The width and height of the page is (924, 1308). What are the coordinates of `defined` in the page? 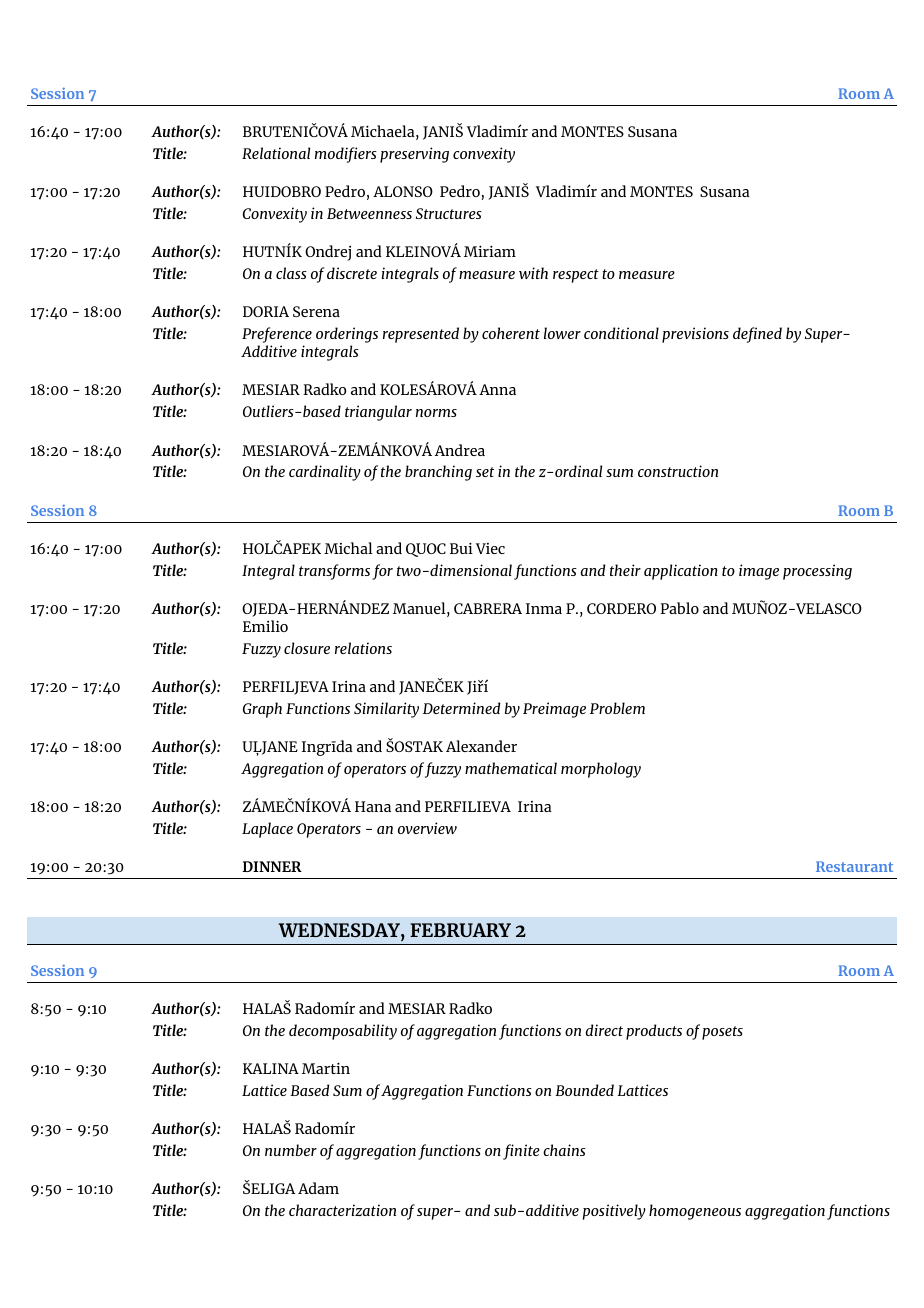 It's located at (757, 335).
